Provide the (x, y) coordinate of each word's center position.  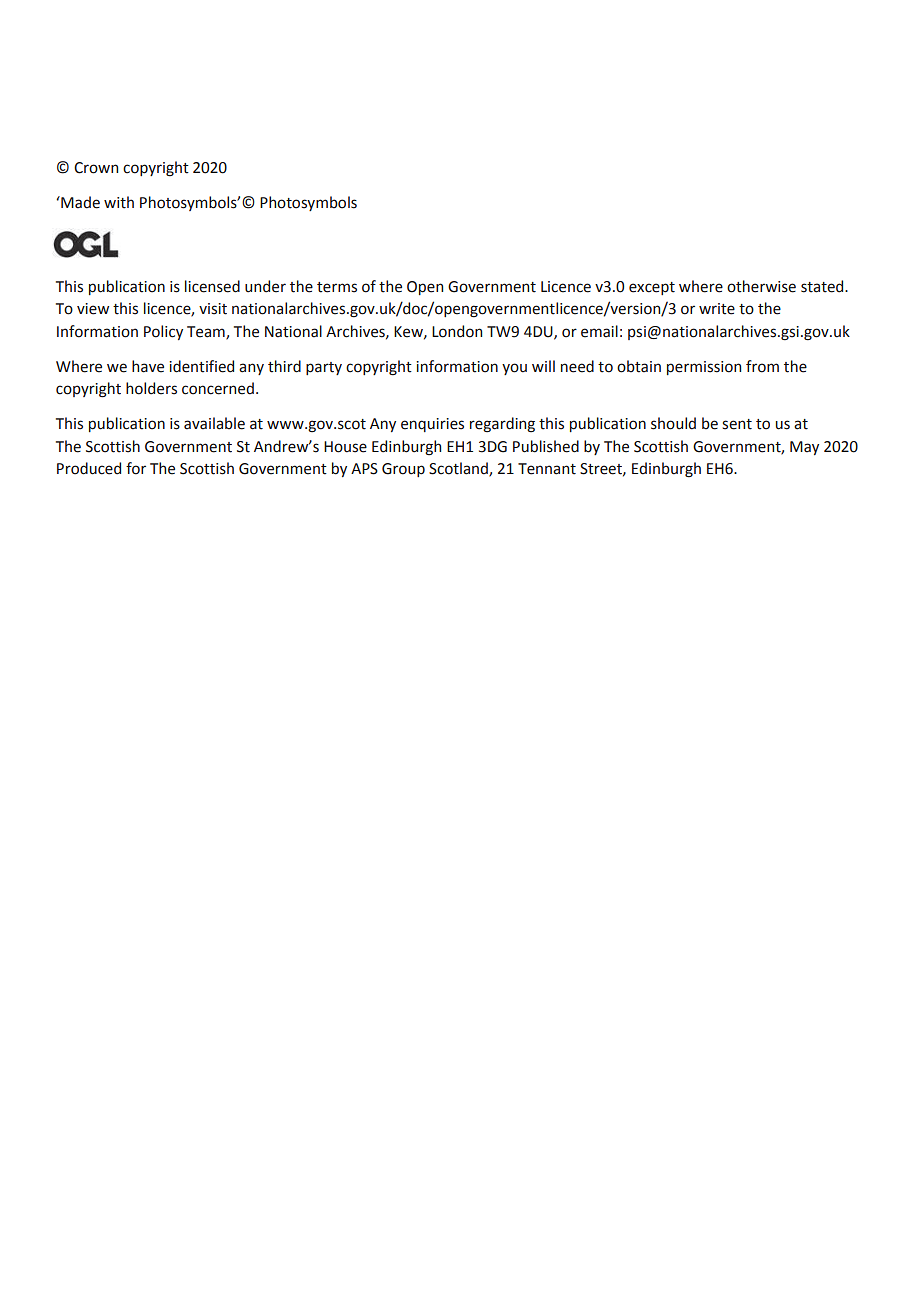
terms (337, 287)
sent (737, 424)
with (119, 202)
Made (79, 202)
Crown (96, 168)
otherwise (761, 286)
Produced (89, 468)
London (457, 331)
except (652, 288)
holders (151, 388)
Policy (163, 332)
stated (823, 286)
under (265, 286)
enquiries (432, 425)
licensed (212, 286)
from (762, 366)
